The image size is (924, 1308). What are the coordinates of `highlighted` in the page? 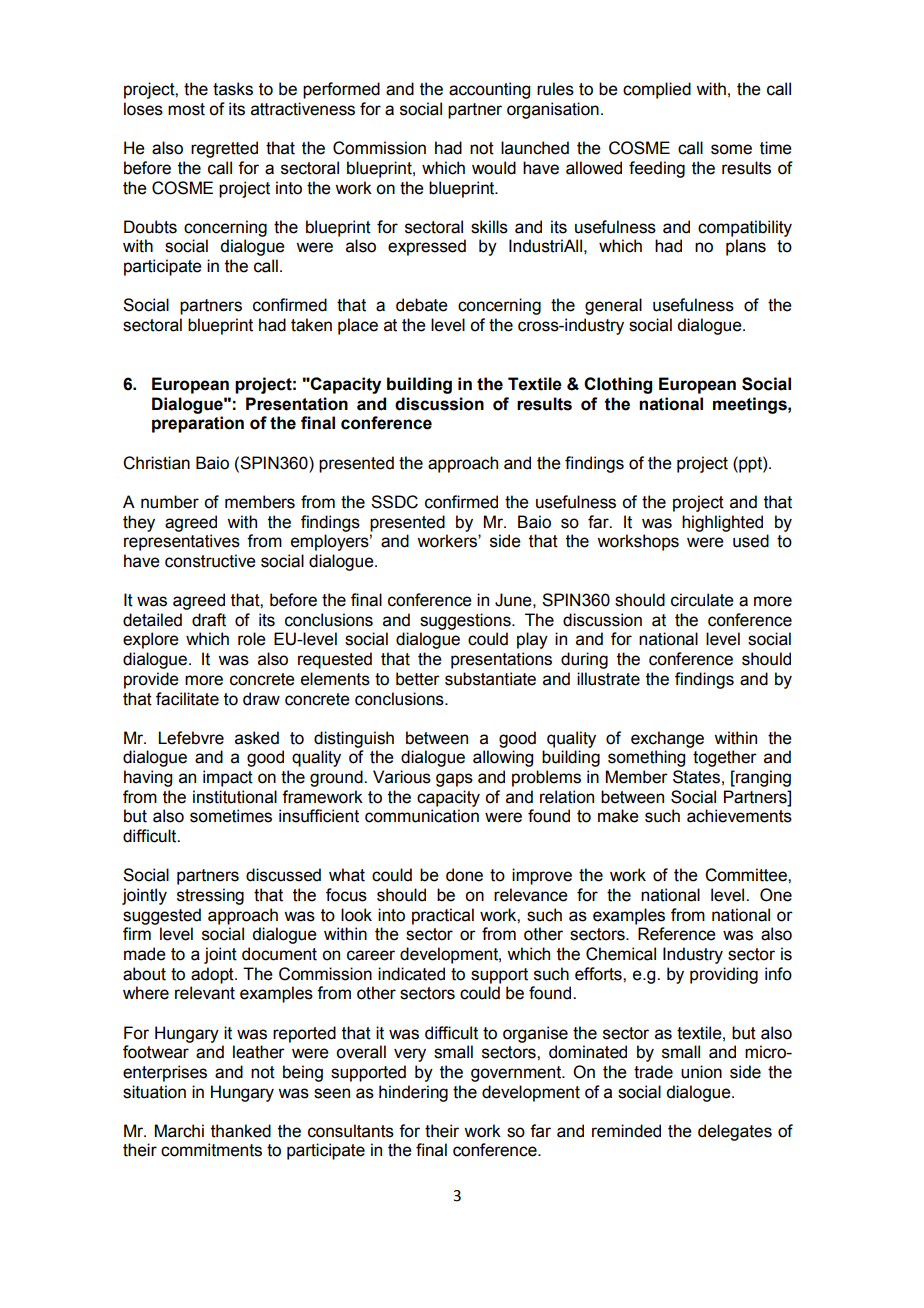 It's located at (722, 523).
